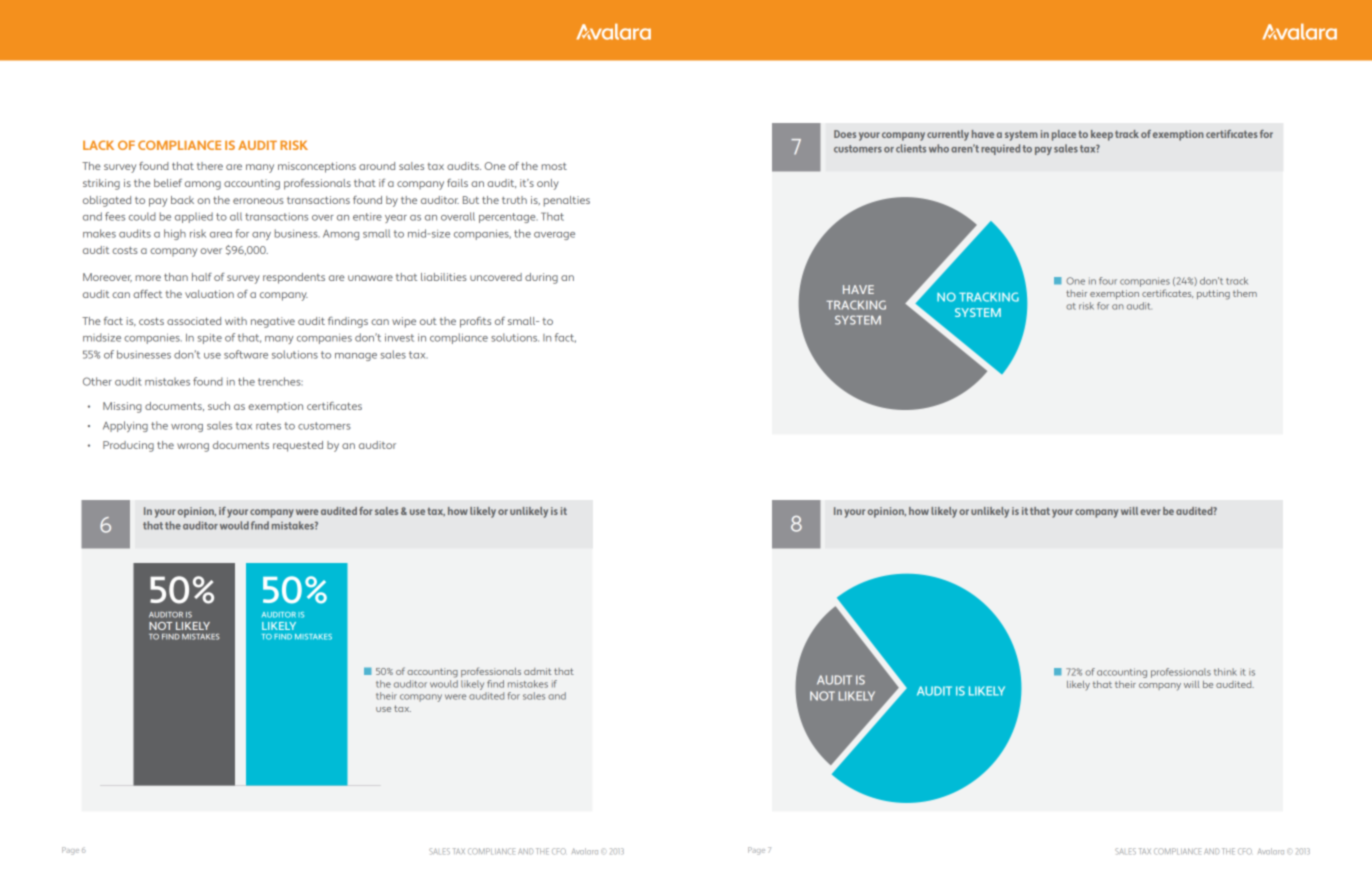  I want to click on rates, so click(268, 426).
